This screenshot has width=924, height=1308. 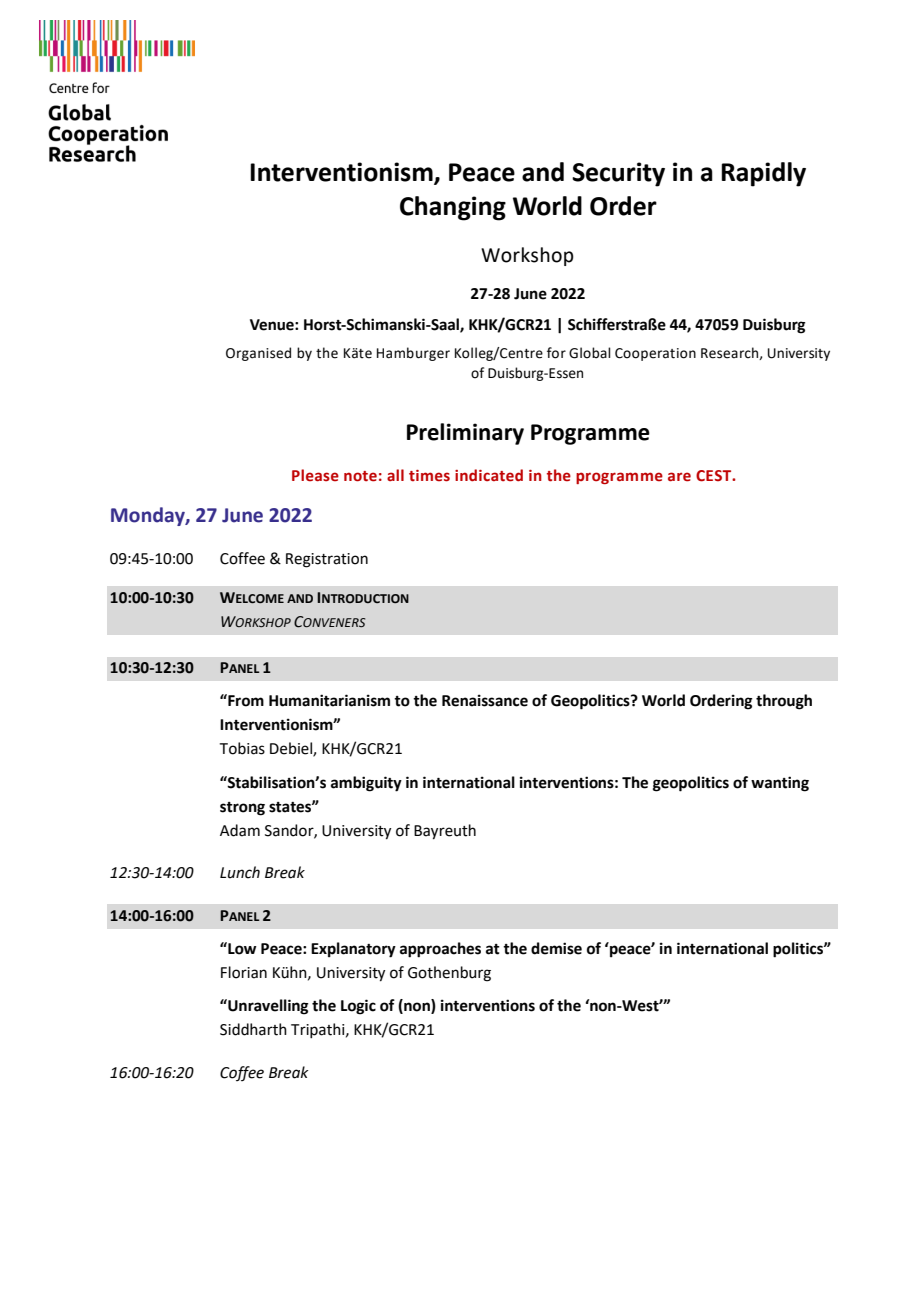 I want to click on Registration, so click(x=327, y=560).
